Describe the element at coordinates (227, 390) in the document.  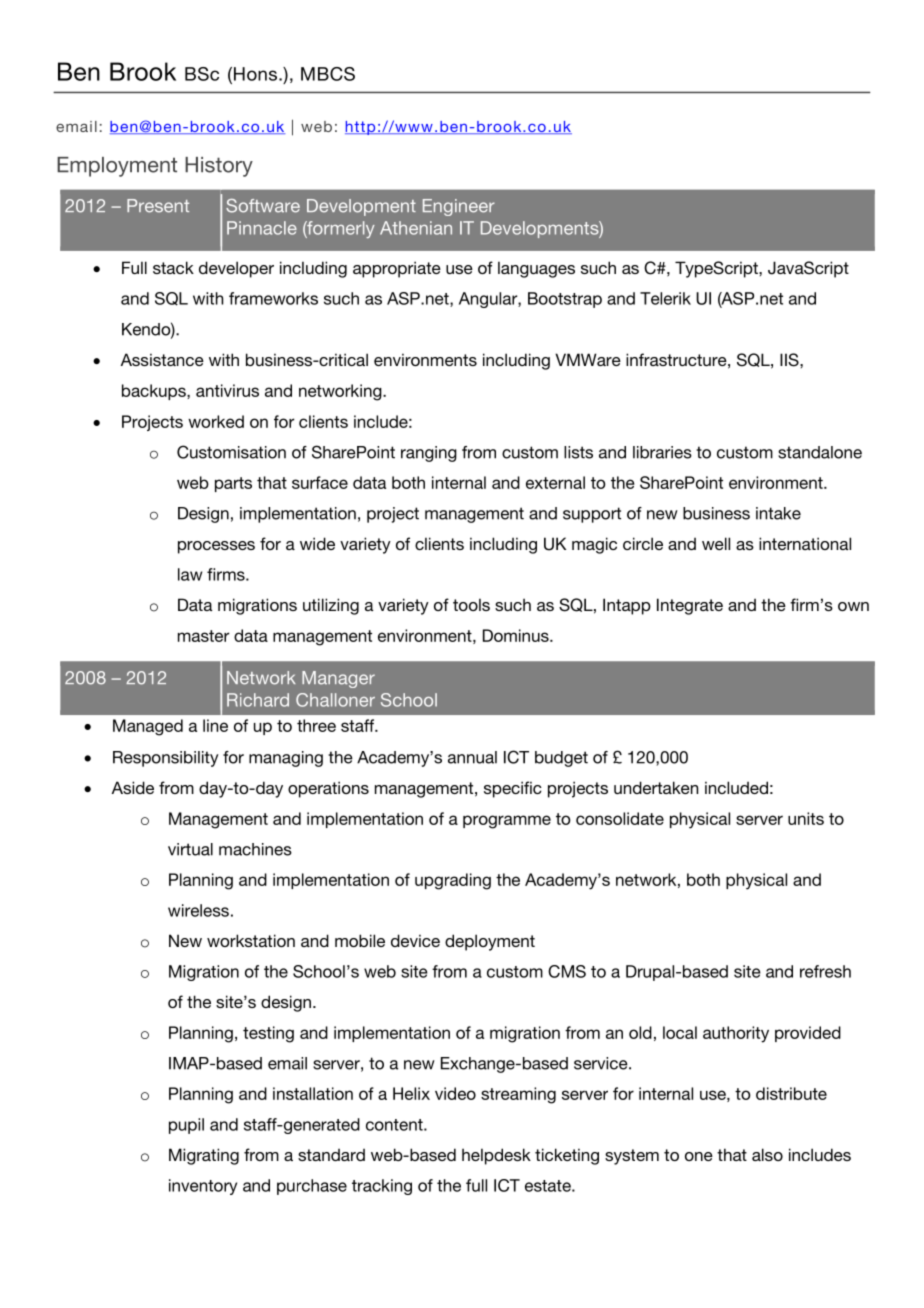
I see `antivirus` at that location.
